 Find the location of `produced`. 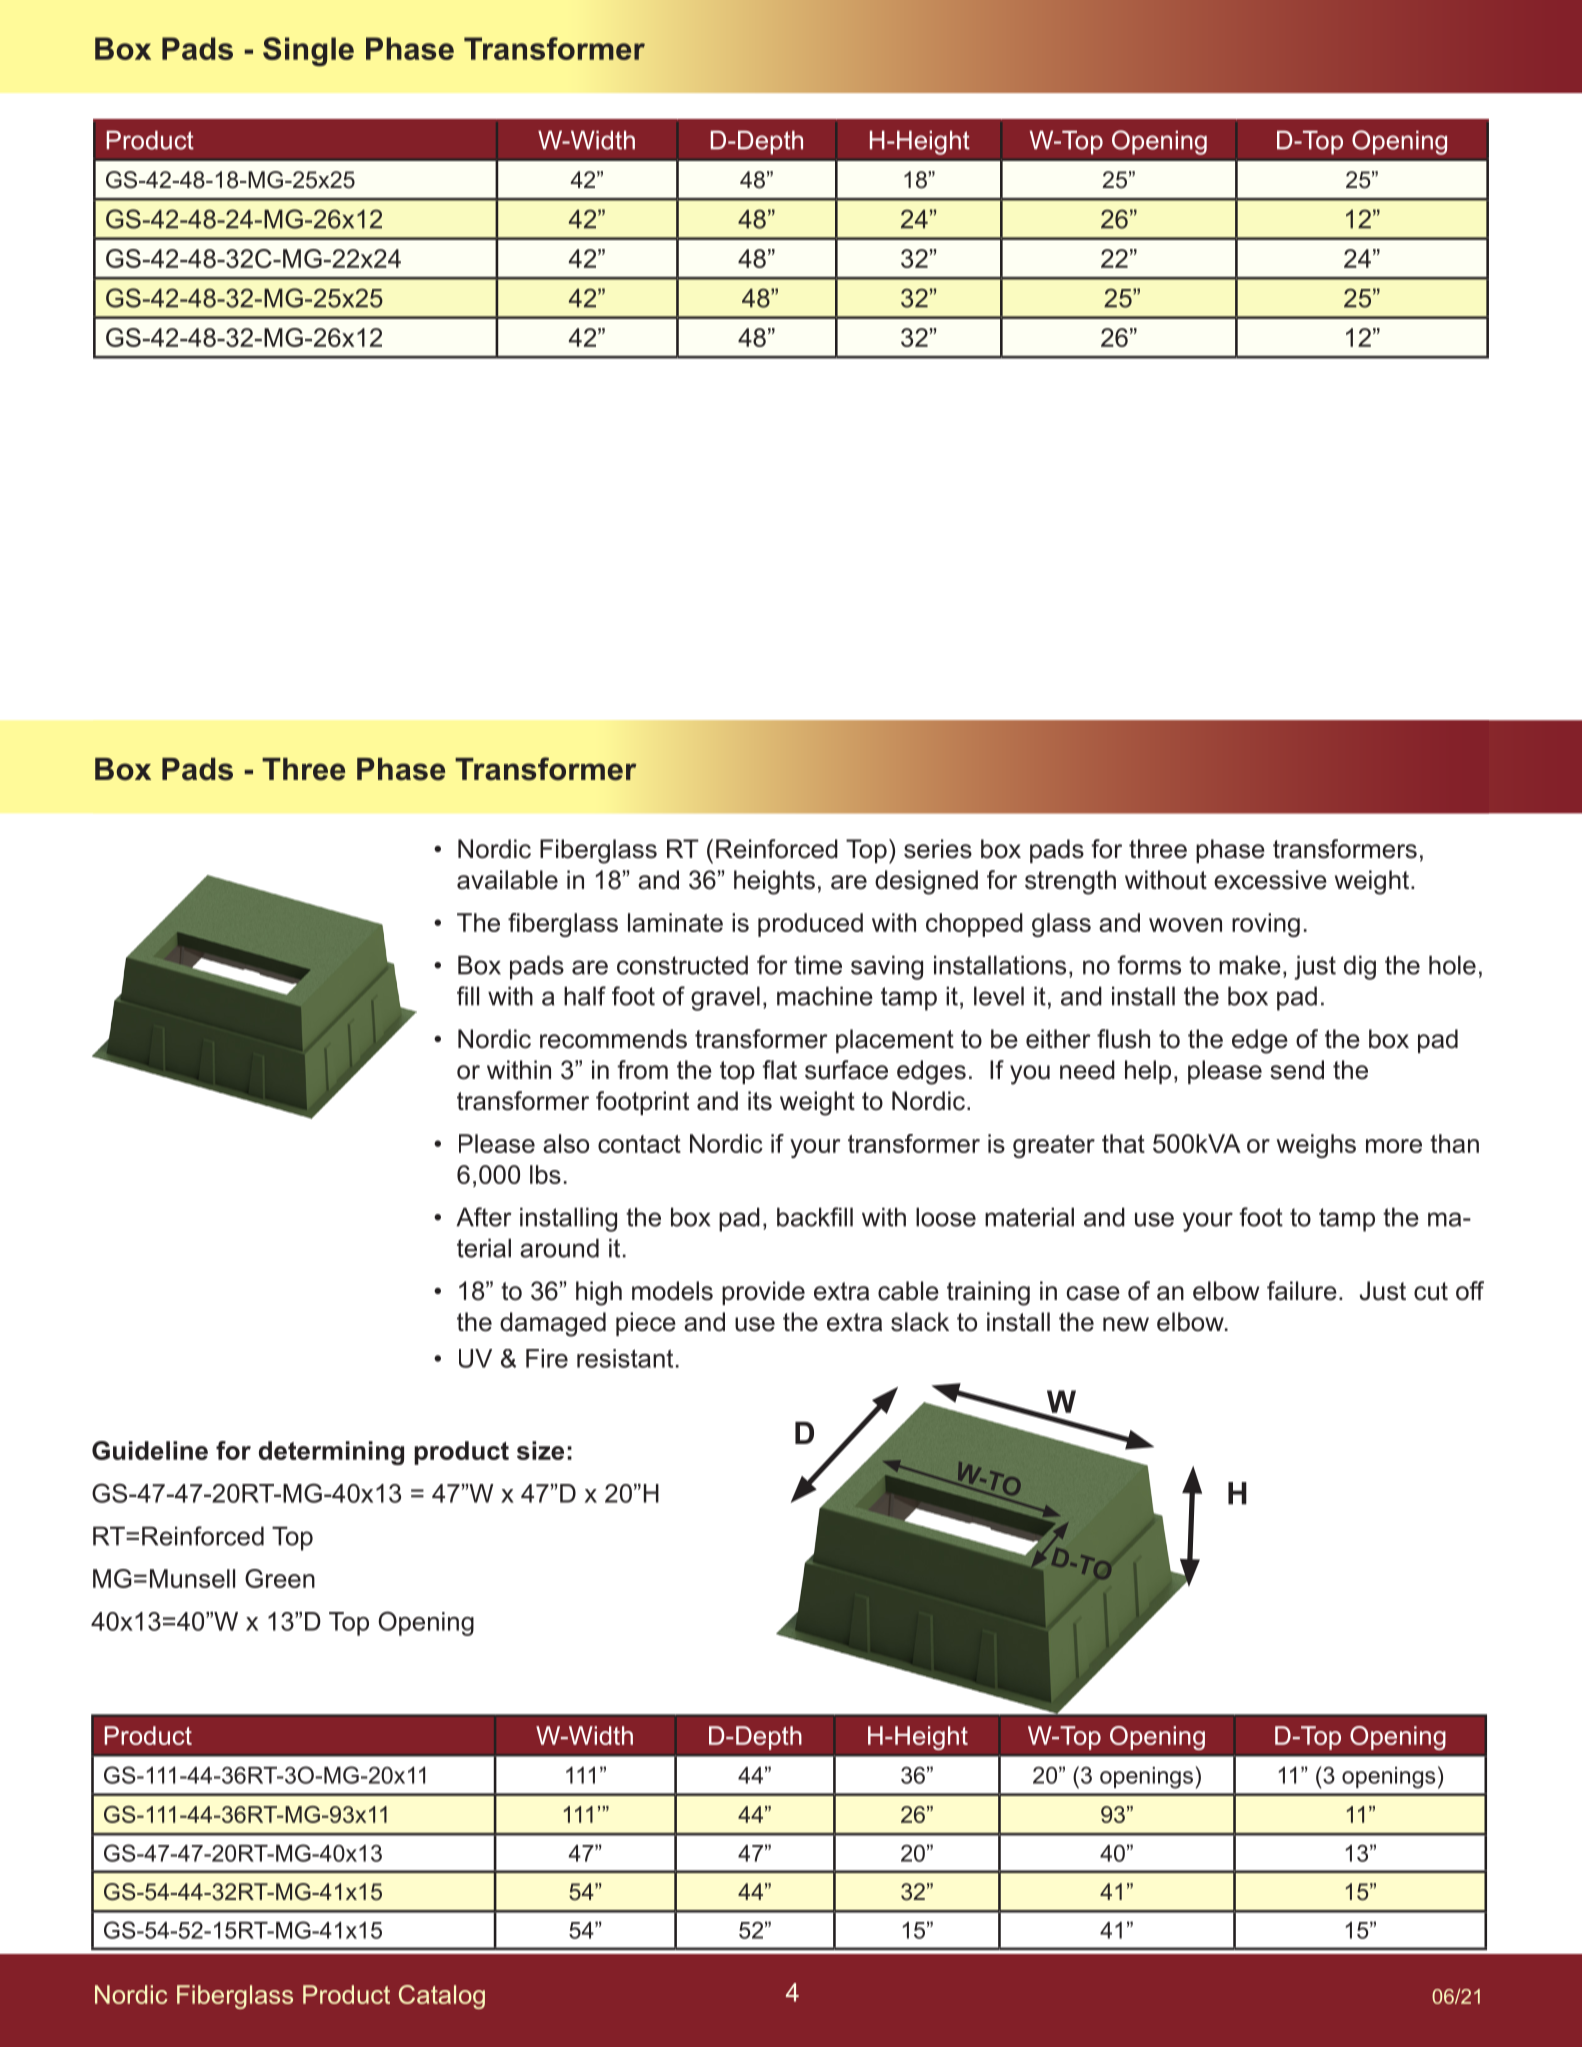

produced is located at coordinates (810, 925).
